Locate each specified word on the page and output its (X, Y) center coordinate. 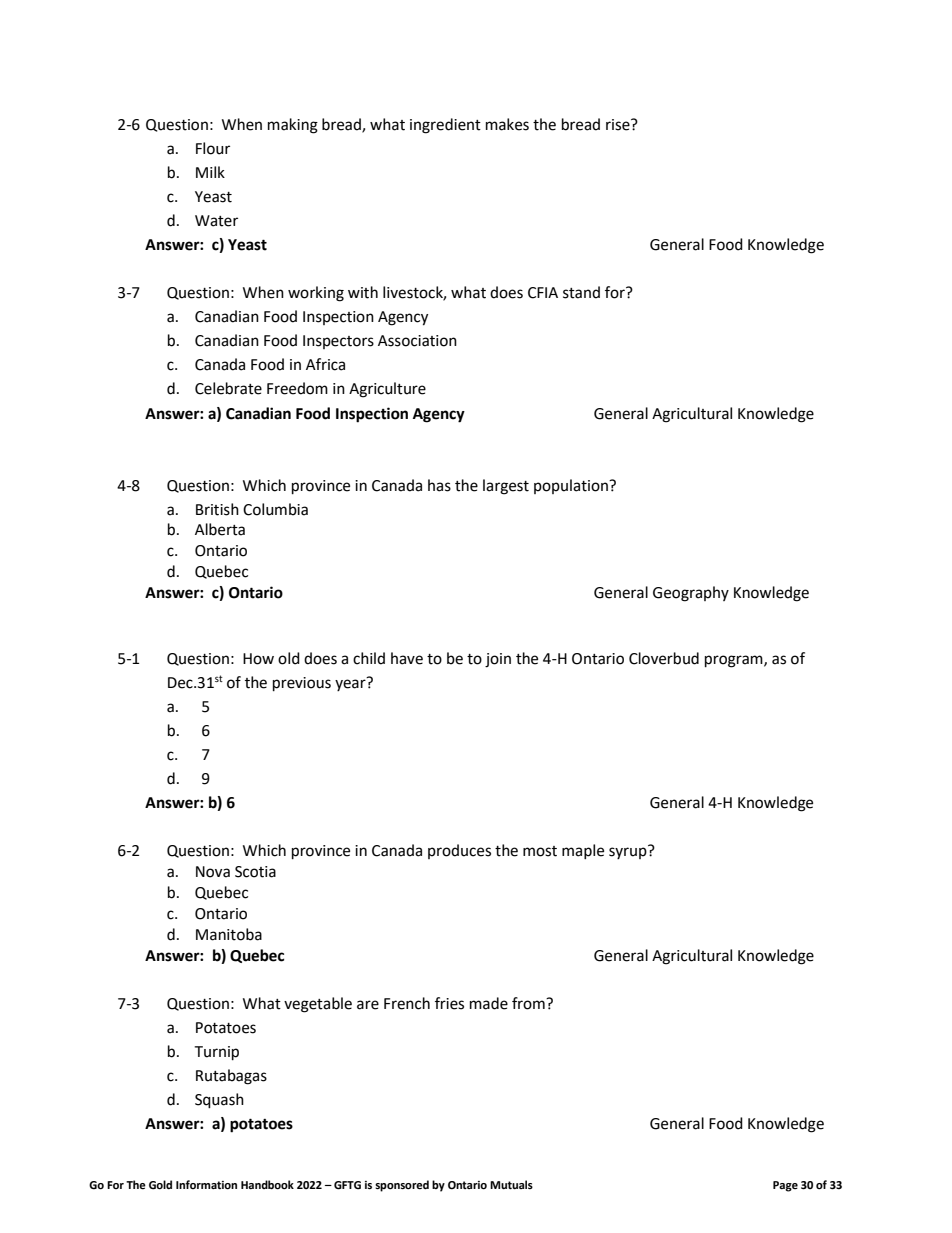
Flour (213, 148)
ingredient (445, 126)
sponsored (402, 1186)
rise (619, 125)
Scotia (255, 872)
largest (506, 487)
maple (583, 851)
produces (459, 851)
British (217, 509)
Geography (691, 594)
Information (206, 1185)
